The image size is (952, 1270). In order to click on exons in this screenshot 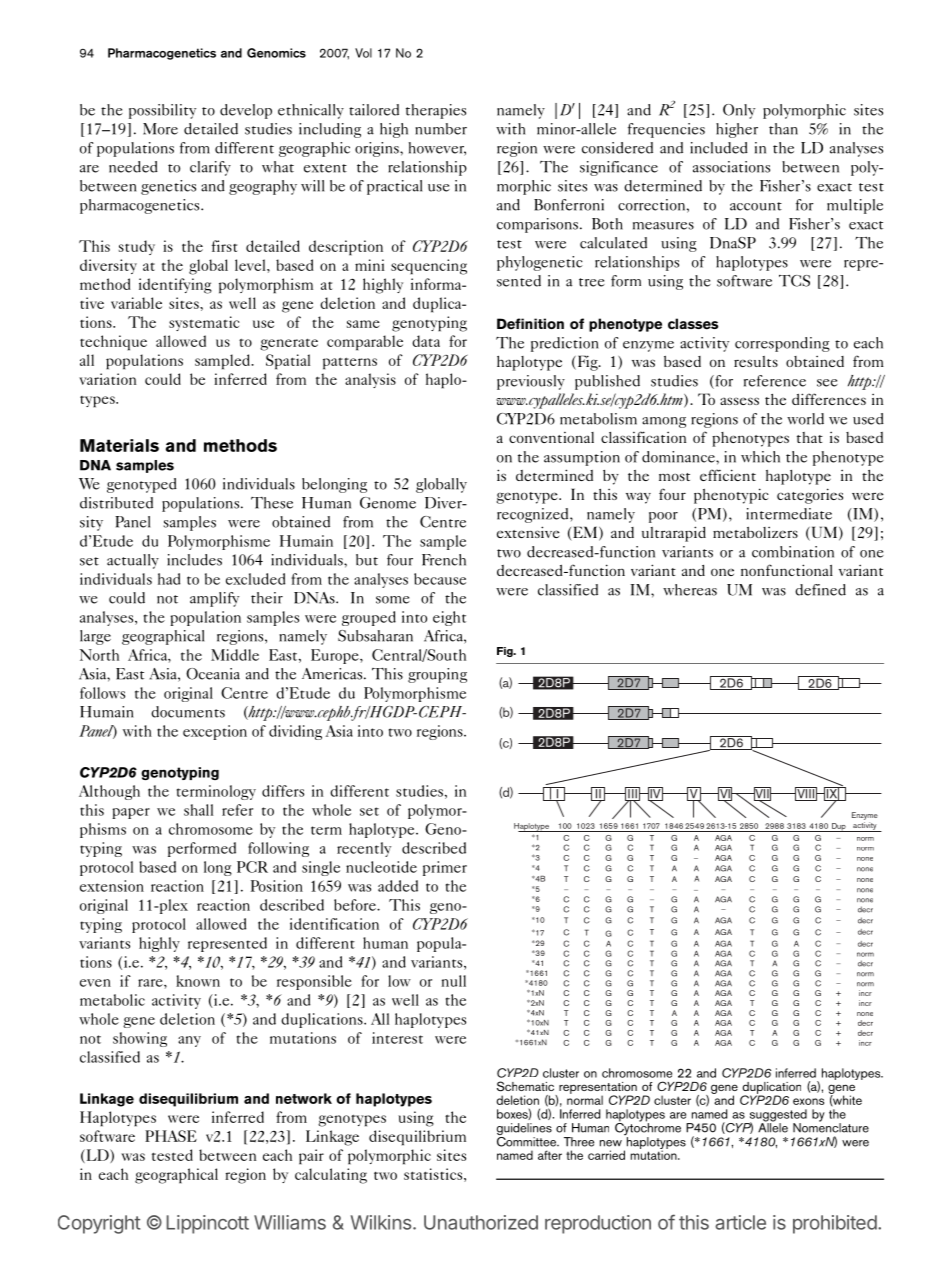, I will do `click(808, 1101)`.
